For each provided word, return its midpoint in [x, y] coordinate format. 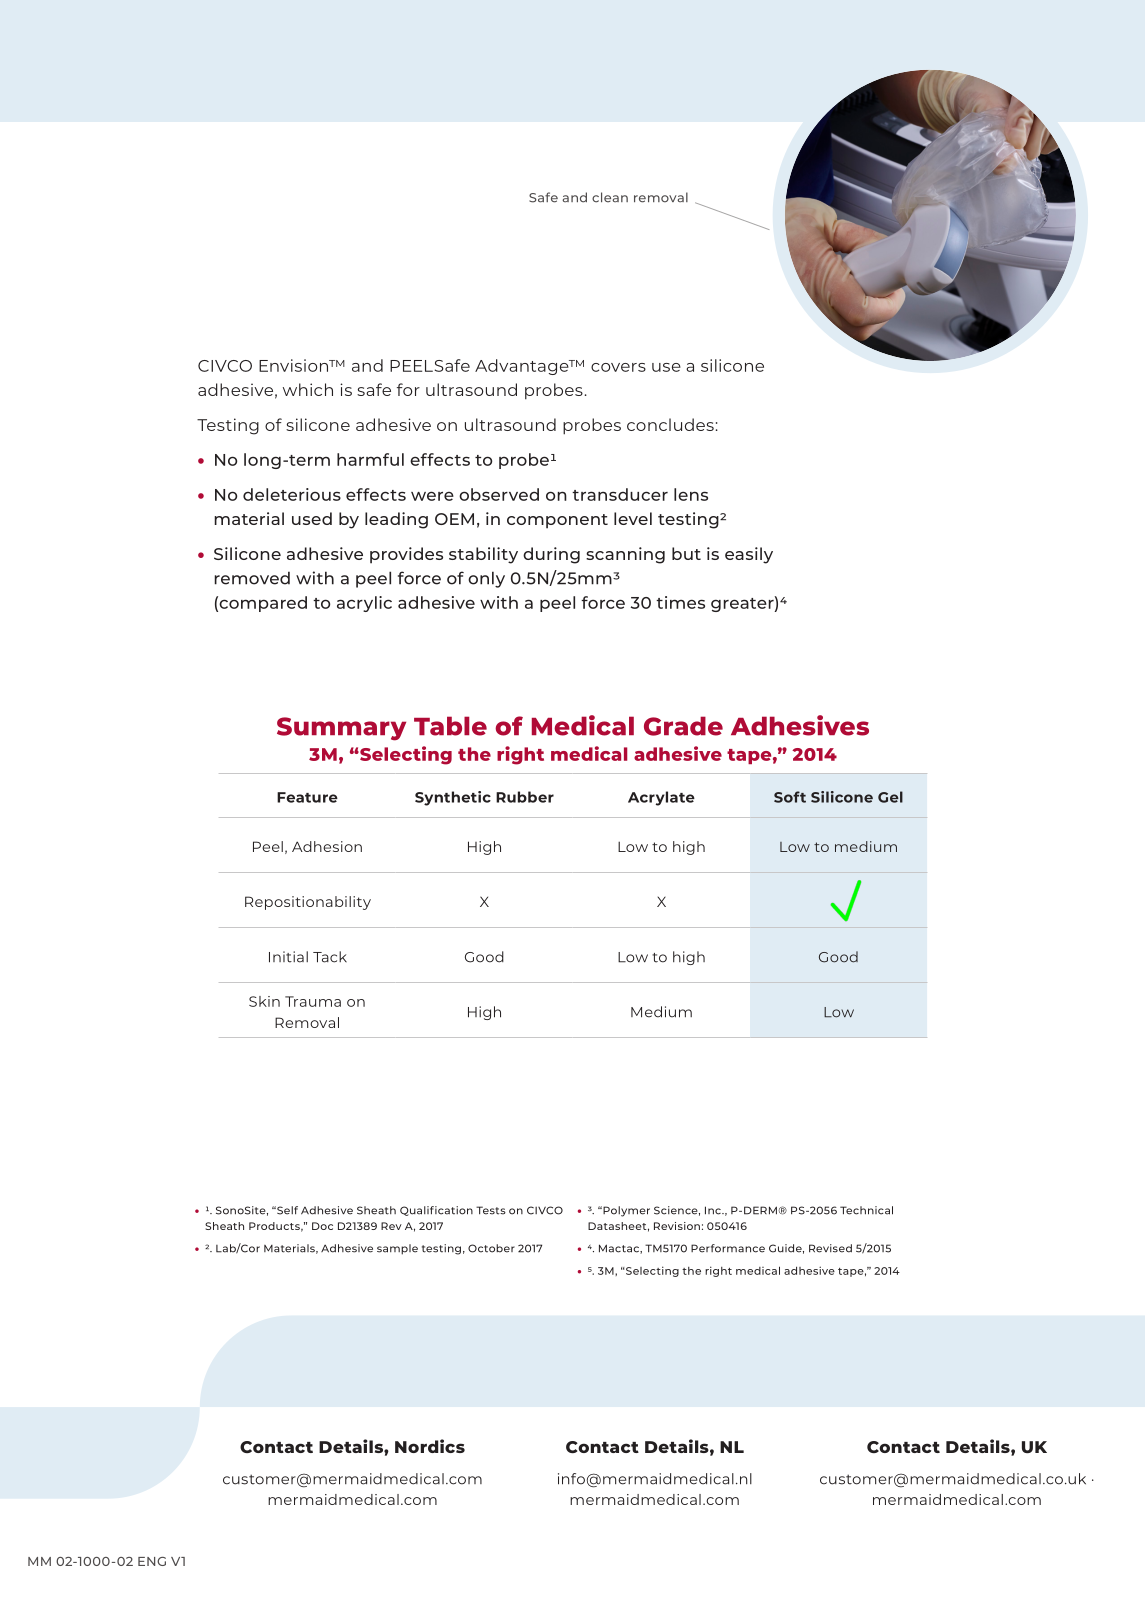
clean [610, 197]
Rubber [525, 797]
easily [749, 555]
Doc [322, 1226]
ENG [152, 1561]
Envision [295, 365]
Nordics [430, 1446]
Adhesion [327, 846]
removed [252, 578]
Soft [790, 797]
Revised [830, 1248]
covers [618, 367]
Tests [491, 1210]
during [551, 555]
